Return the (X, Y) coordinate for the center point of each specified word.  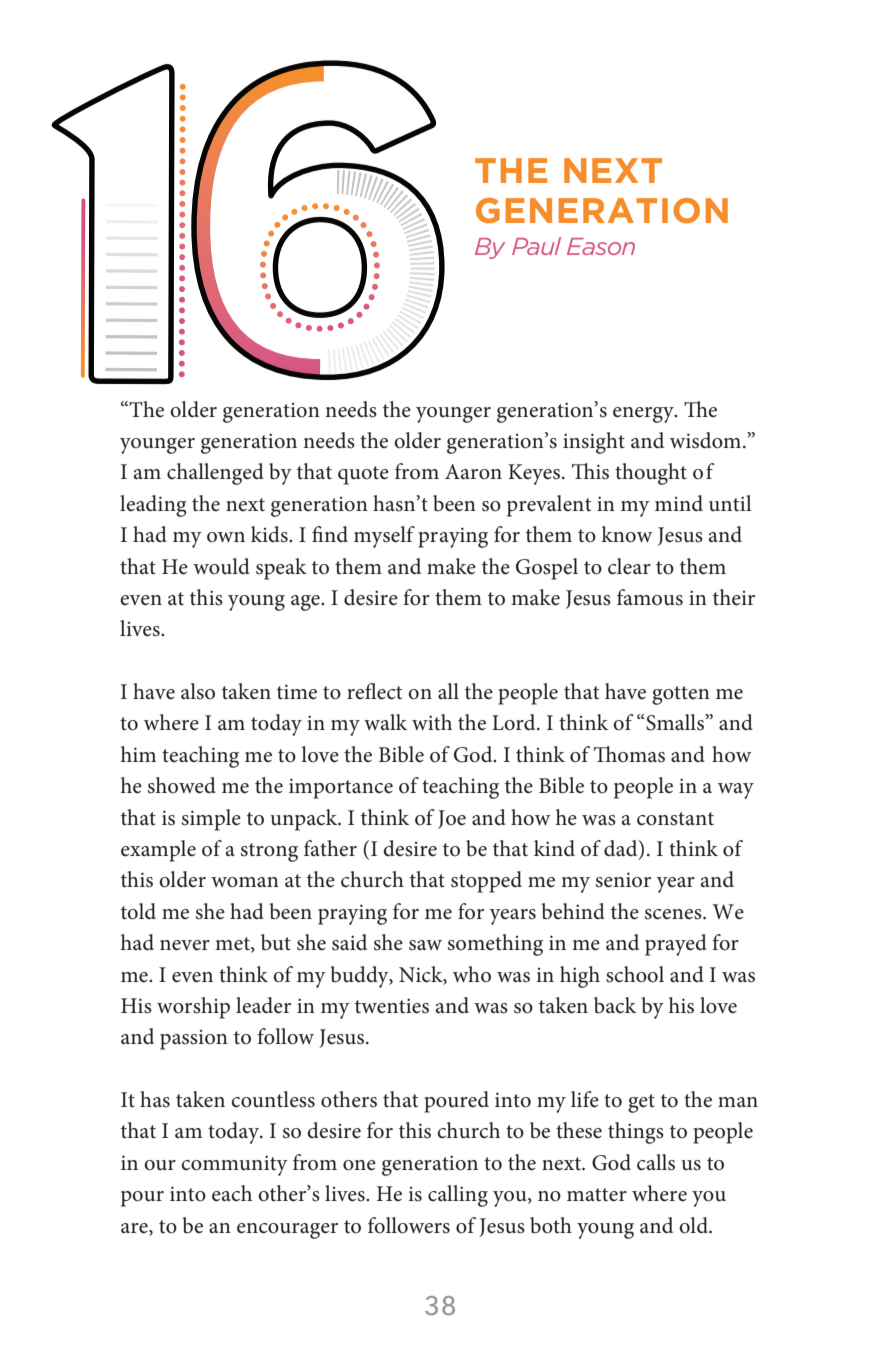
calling (458, 1196)
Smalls (675, 722)
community (234, 1165)
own (226, 537)
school (635, 974)
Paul (536, 246)
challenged (215, 474)
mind (679, 503)
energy (644, 415)
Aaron (473, 472)
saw (425, 945)
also (198, 691)
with (432, 722)
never (185, 945)
